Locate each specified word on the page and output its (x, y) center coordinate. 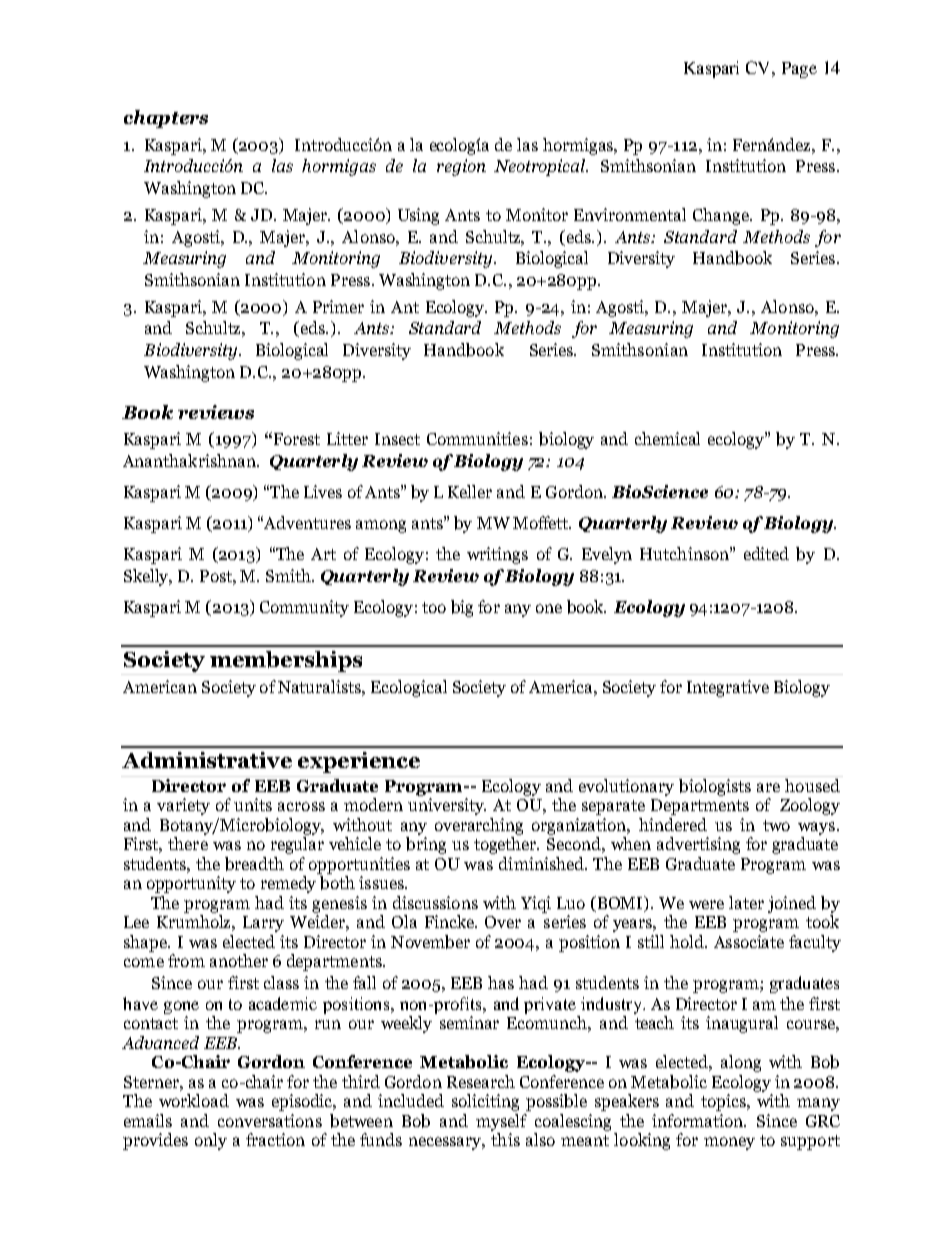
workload (194, 1100)
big (462, 608)
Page (799, 70)
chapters (166, 119)
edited (766, 553)
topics (724, 1102)
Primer (338, 306)
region (461, 167)
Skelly (147, 577)
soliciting (485, 1102)
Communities (477, 438)
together (506, 845)
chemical (667, 438)
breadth (254, 864)
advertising (698, 845)
